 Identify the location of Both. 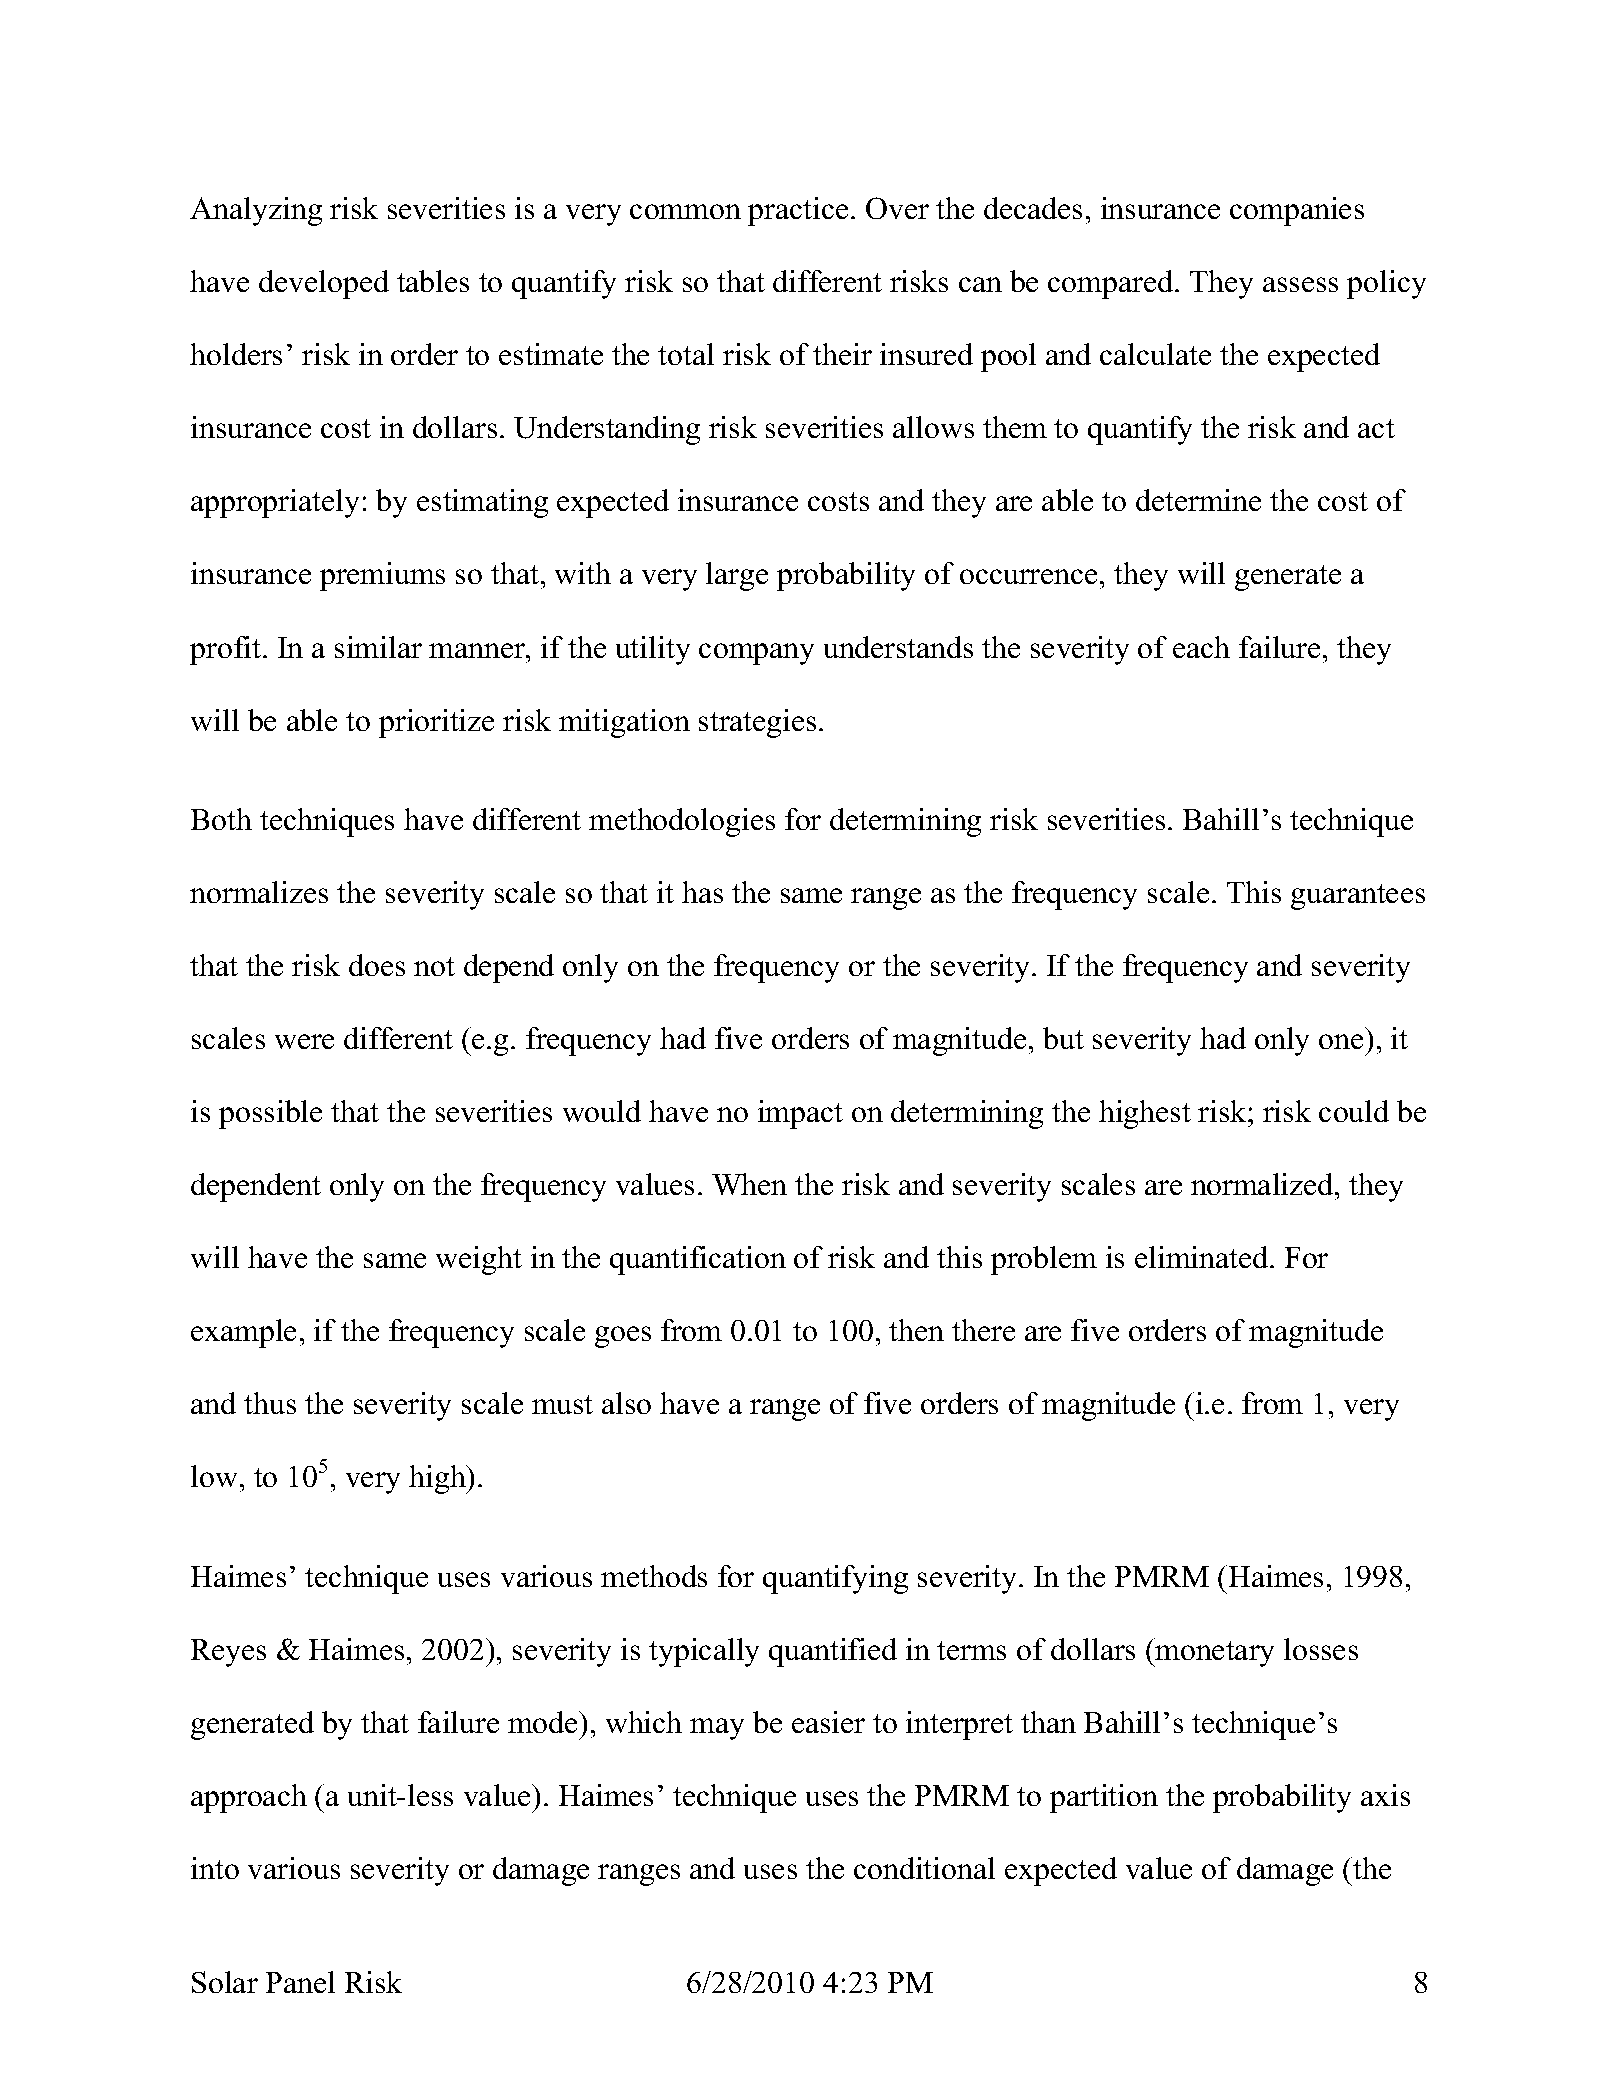
(221, 819).
